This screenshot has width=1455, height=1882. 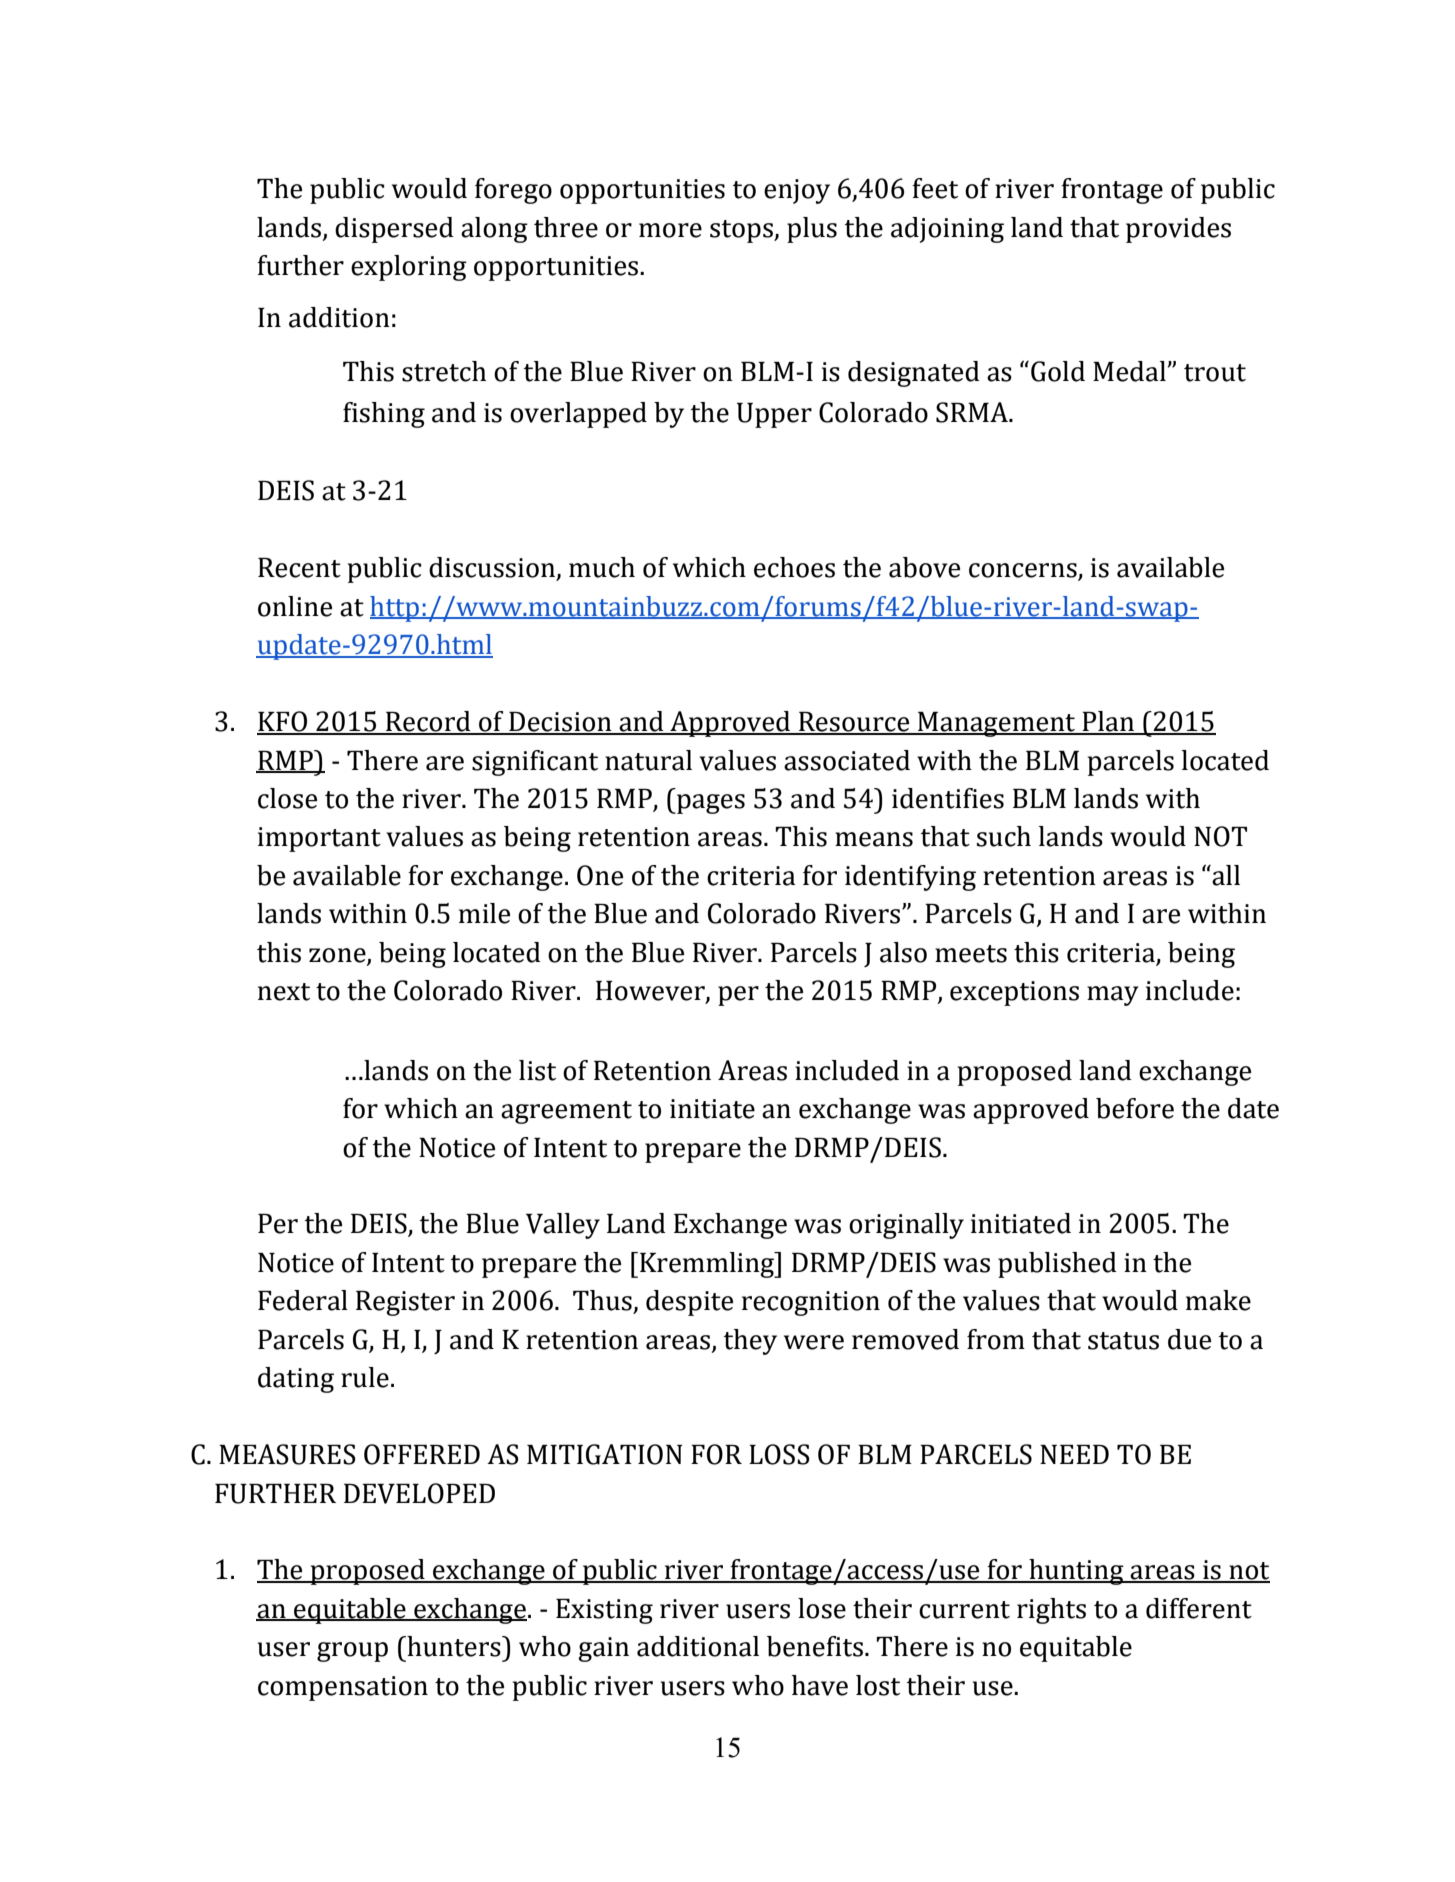 I want to click on zone, so click(x=338, y=956).
